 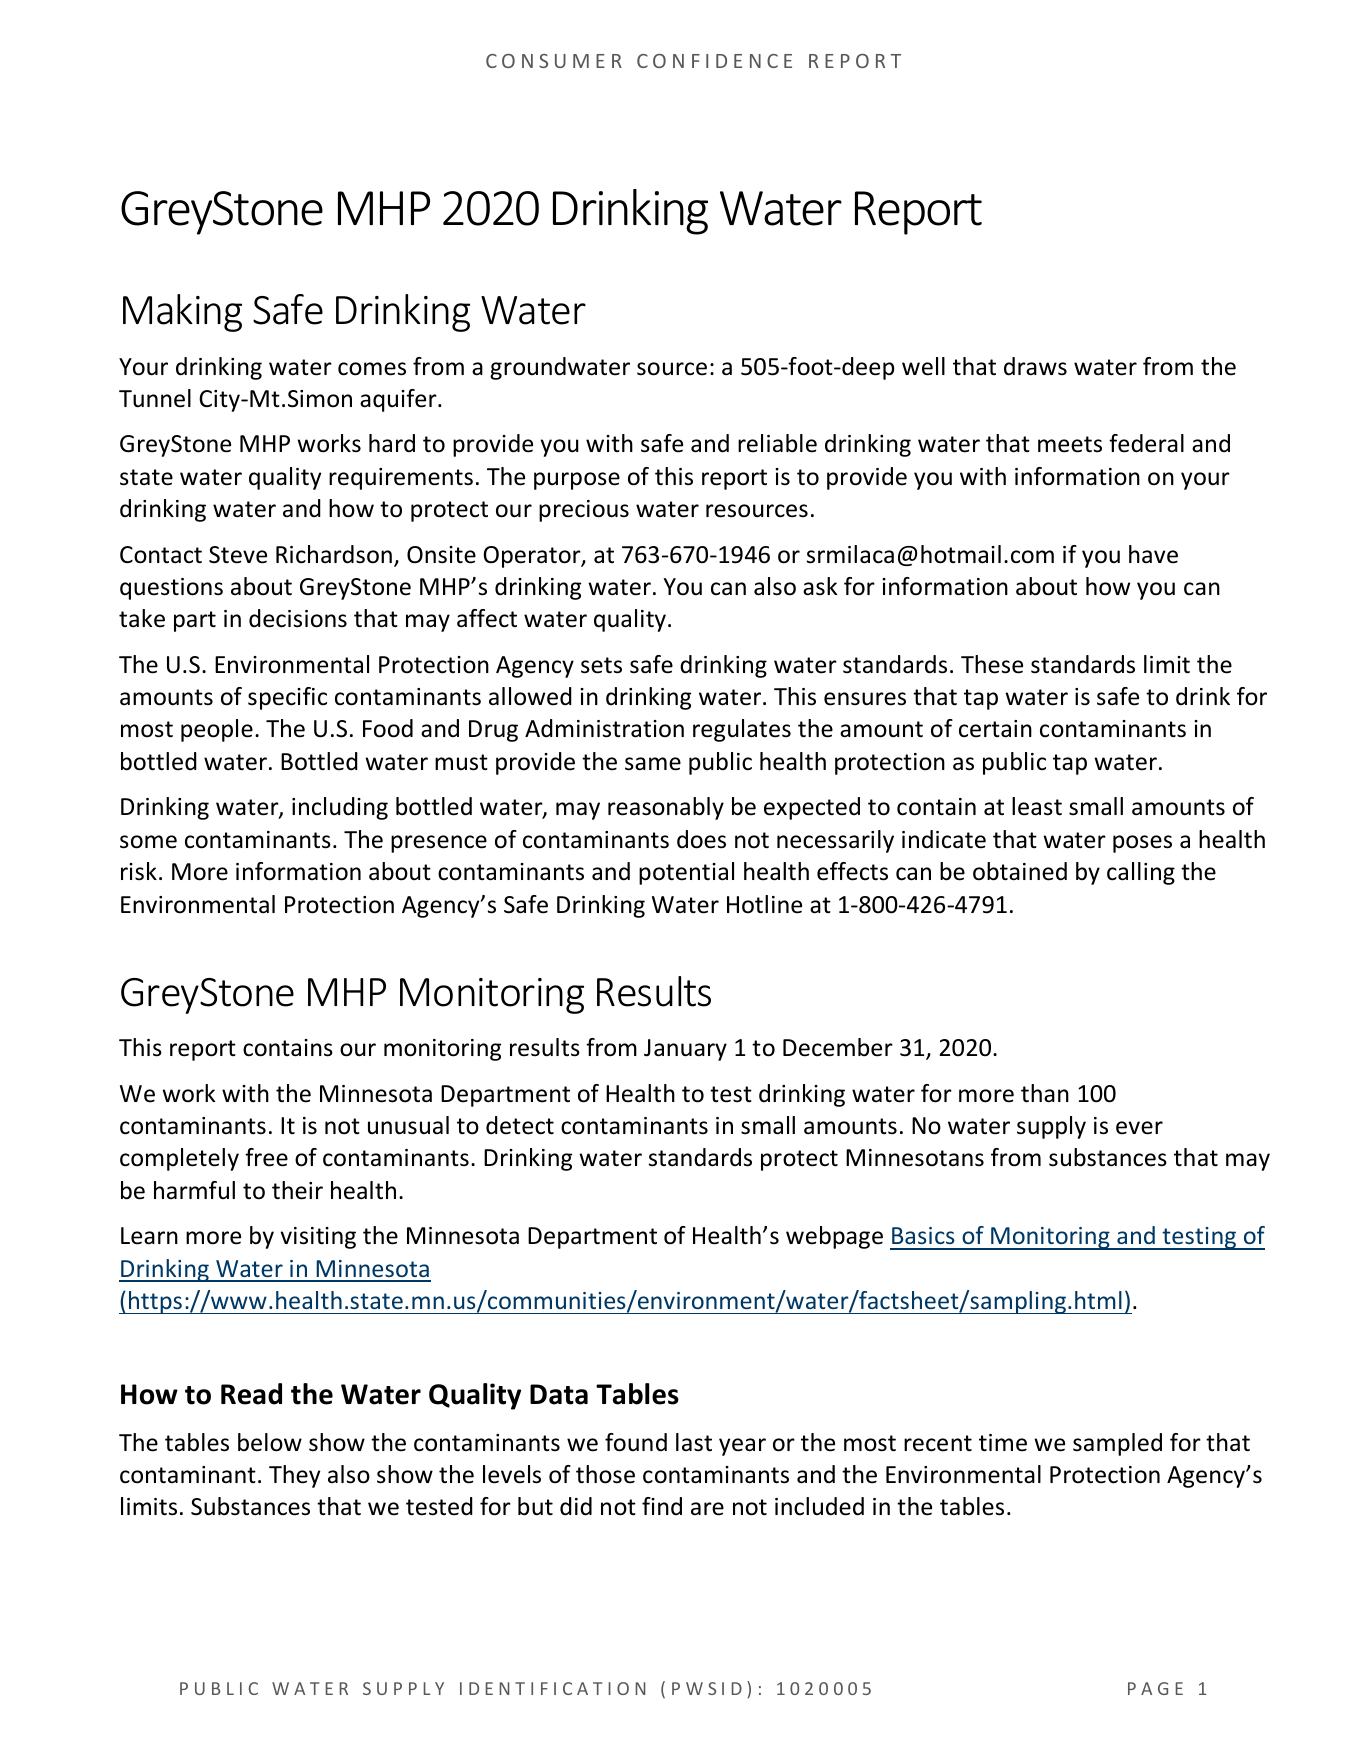 I want to click on obtained, so click(x=1020, y=871).
